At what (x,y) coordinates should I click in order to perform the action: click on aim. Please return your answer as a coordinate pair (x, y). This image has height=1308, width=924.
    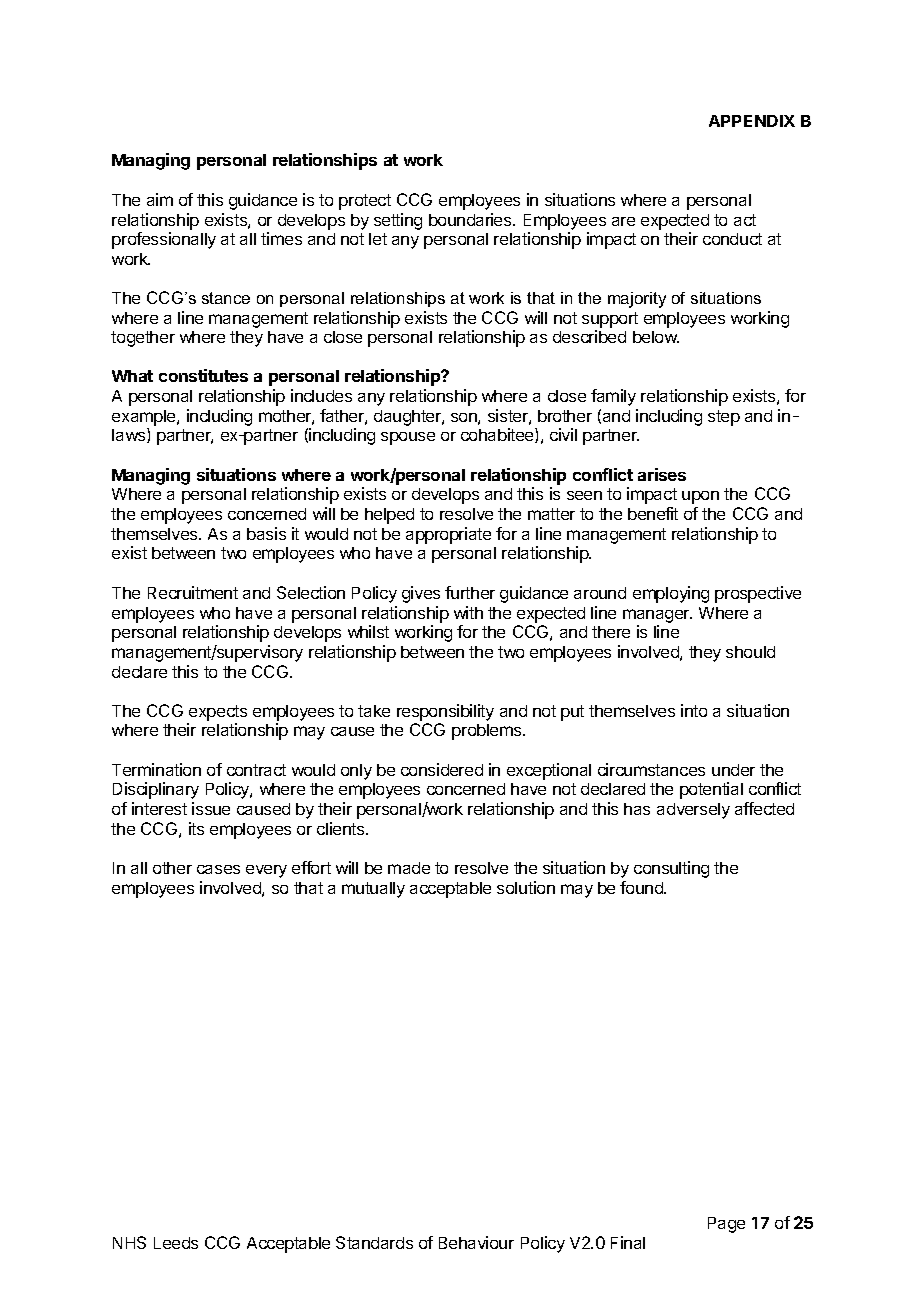
    Looking at the image, I should click on (160, 199).
